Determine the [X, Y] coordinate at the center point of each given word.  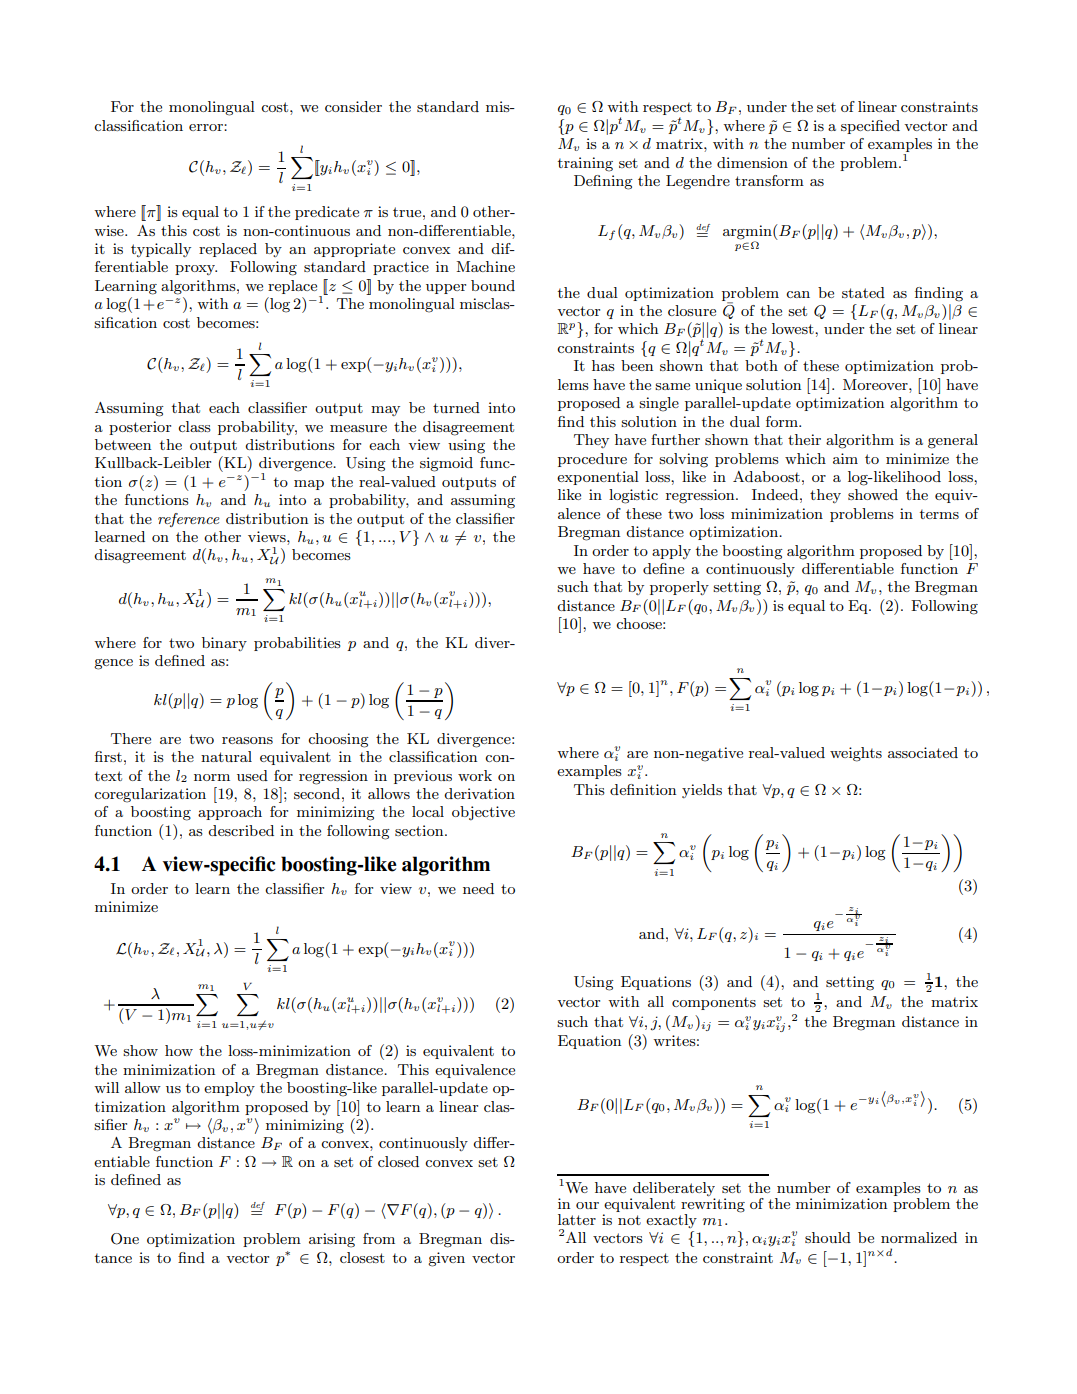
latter [577, 1219]
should [828, 1237]
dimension [752, 162]
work [475, 775]
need [478, 888]
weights [856, 754]
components [714, 1003]
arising [332, 1240]
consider [353, 106]
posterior [140, 428]
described [241, 830]
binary [224, 644]
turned [456, 407]
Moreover [876, 384]
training [585, 164]
